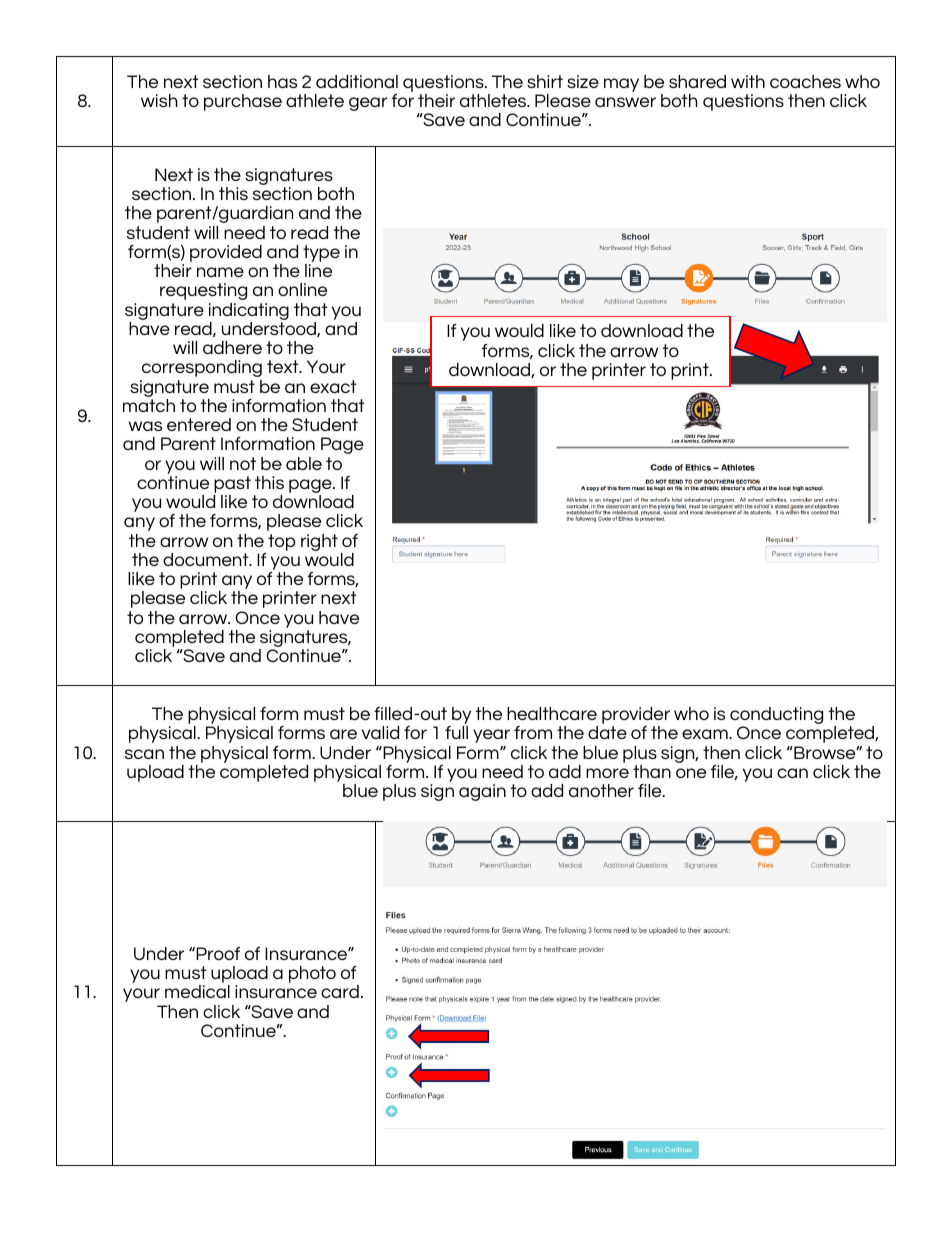 This page has width=952, height=1233. What do you see at coordinates (197, 991) in the page?
I see `medical` at bounding box center [197, 991].
